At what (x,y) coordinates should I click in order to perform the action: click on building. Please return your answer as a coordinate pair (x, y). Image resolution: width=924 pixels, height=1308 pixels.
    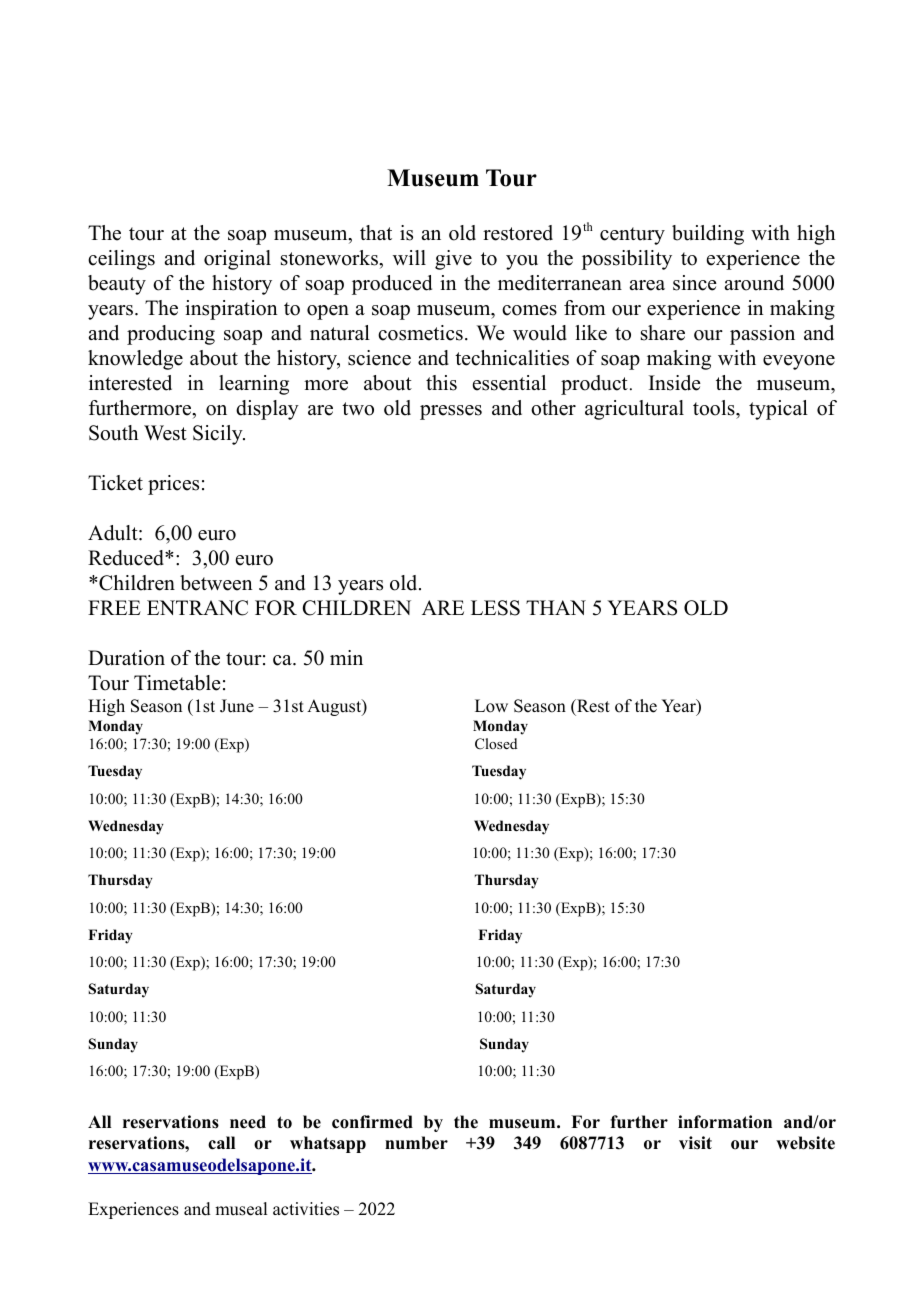
    Looking at the image, I should click on (708, 235).
